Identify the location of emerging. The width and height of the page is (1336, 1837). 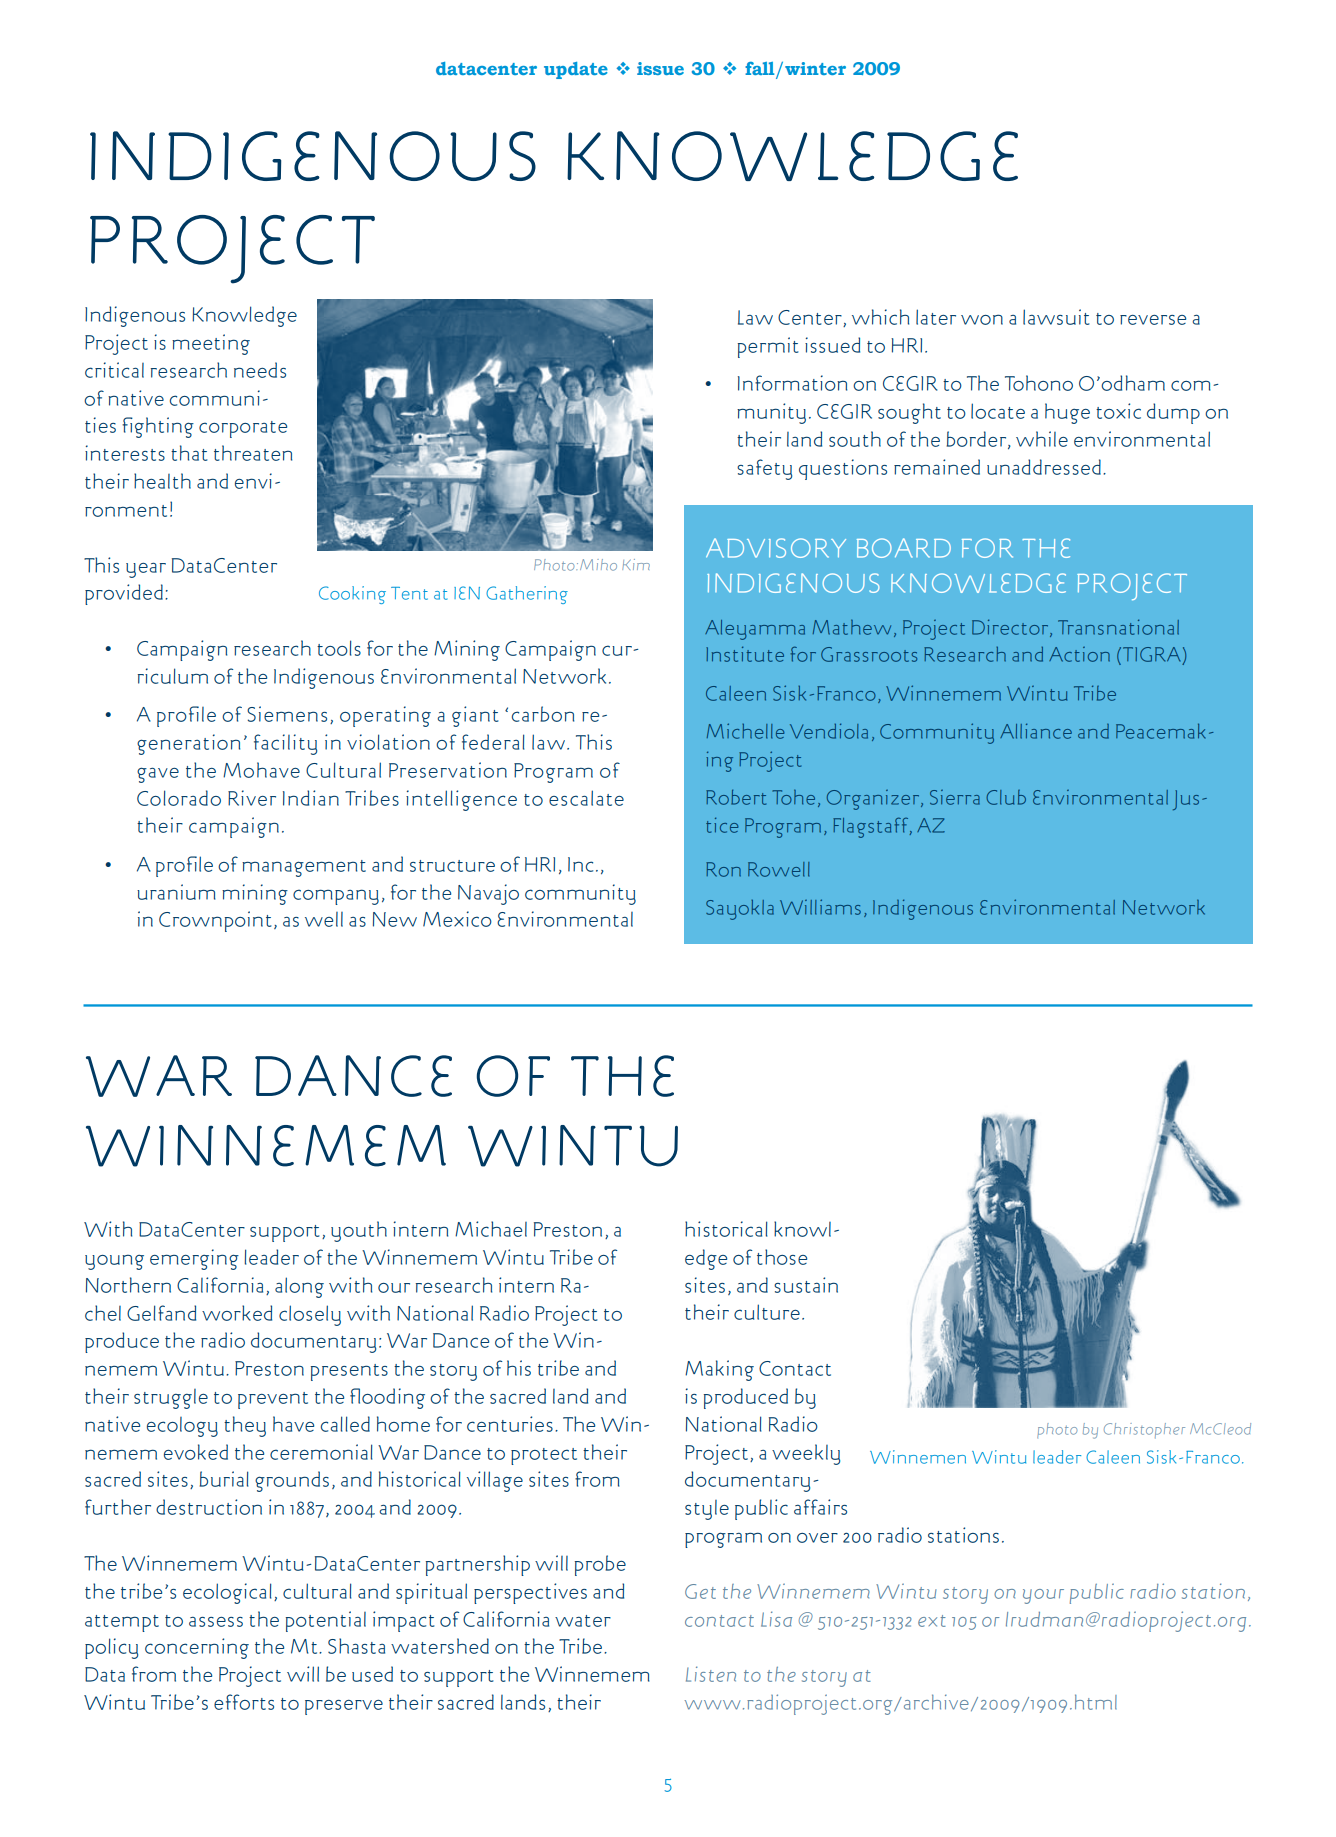
(194, 1259).
